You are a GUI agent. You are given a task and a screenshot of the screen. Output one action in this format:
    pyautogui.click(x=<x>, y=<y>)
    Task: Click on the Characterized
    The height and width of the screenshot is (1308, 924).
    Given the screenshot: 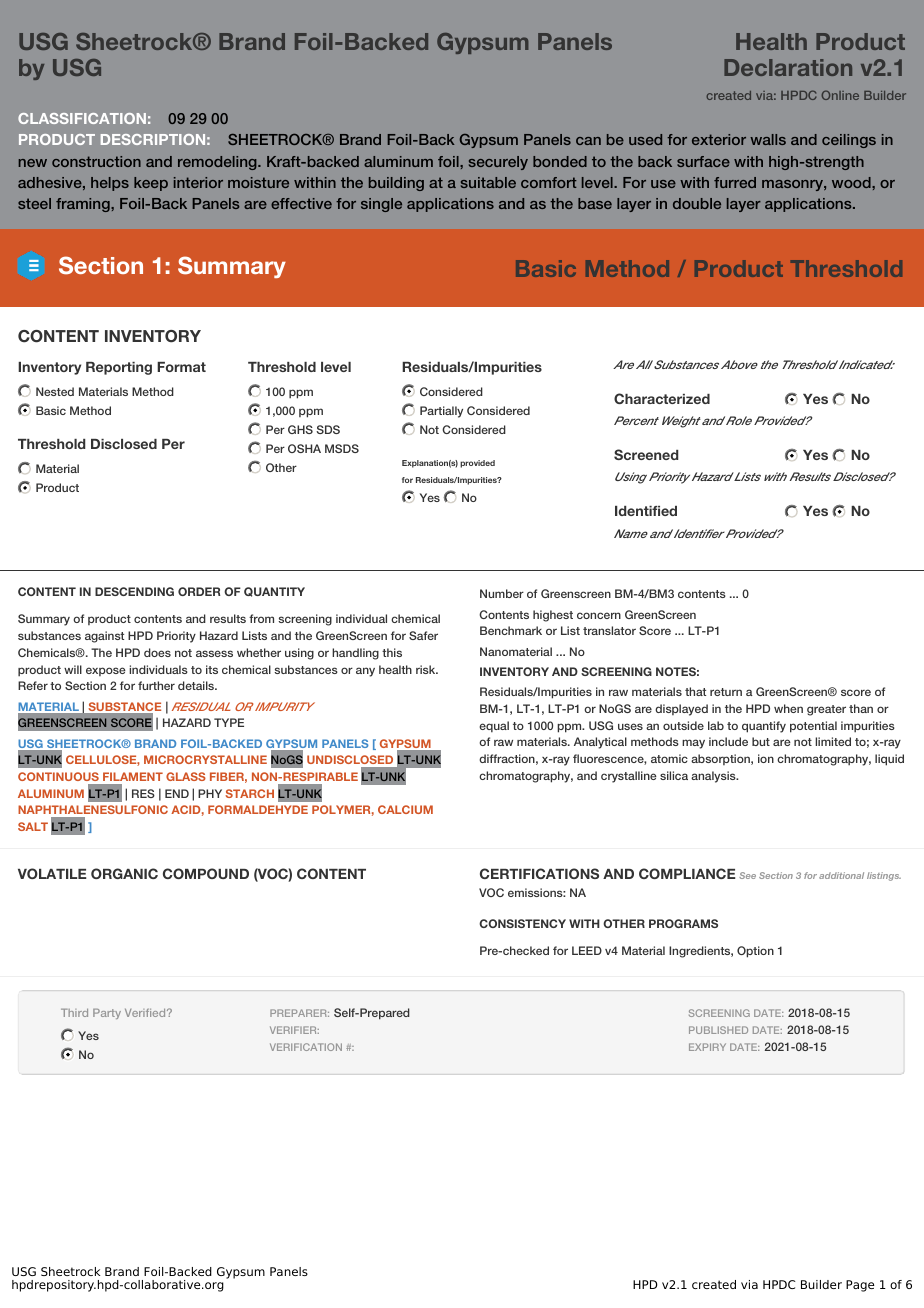 What is the action you would take?
    pyautogui.click(x=662, y=398)
